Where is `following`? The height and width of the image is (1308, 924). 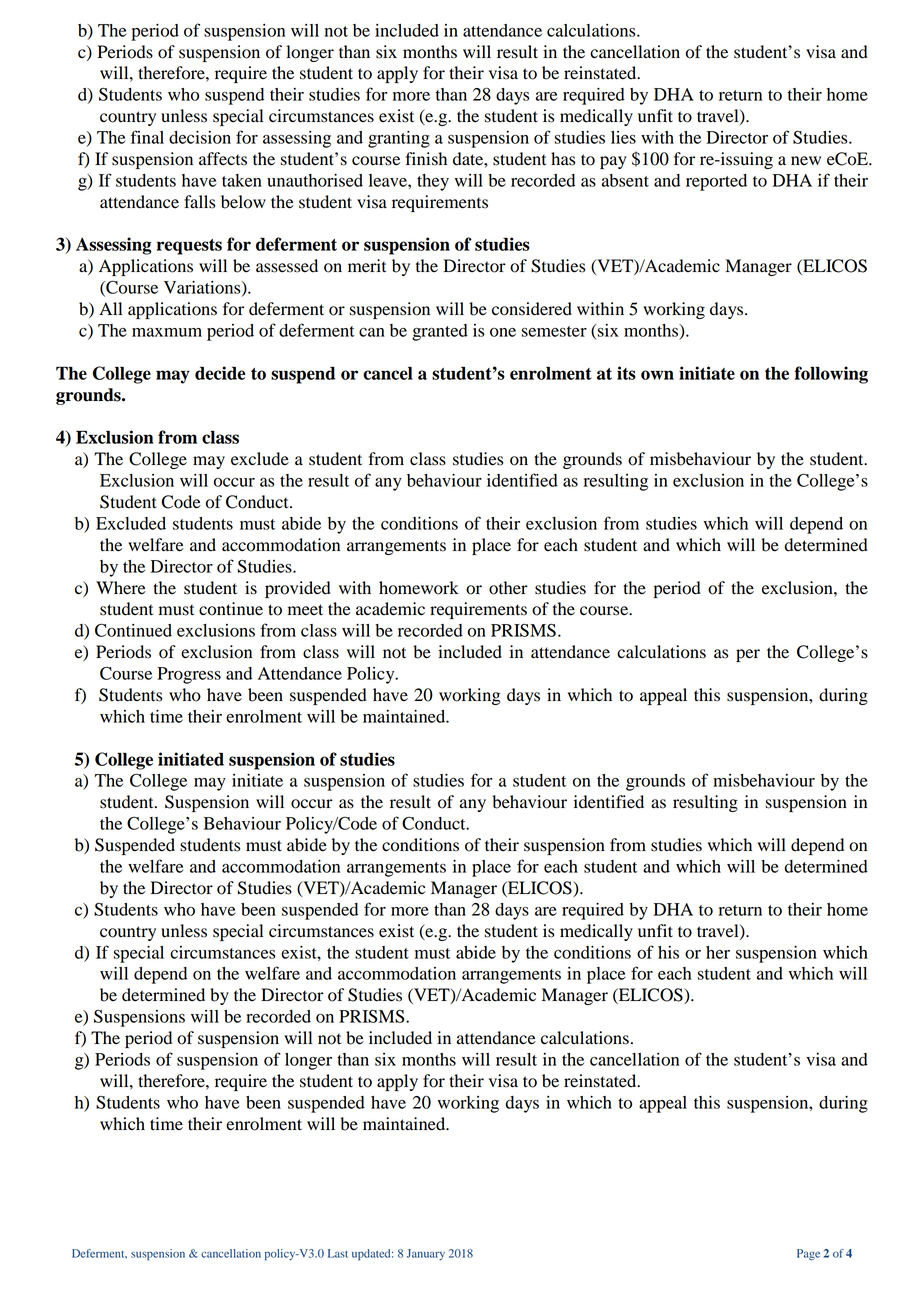
following is located at coordinates (831, 375).
